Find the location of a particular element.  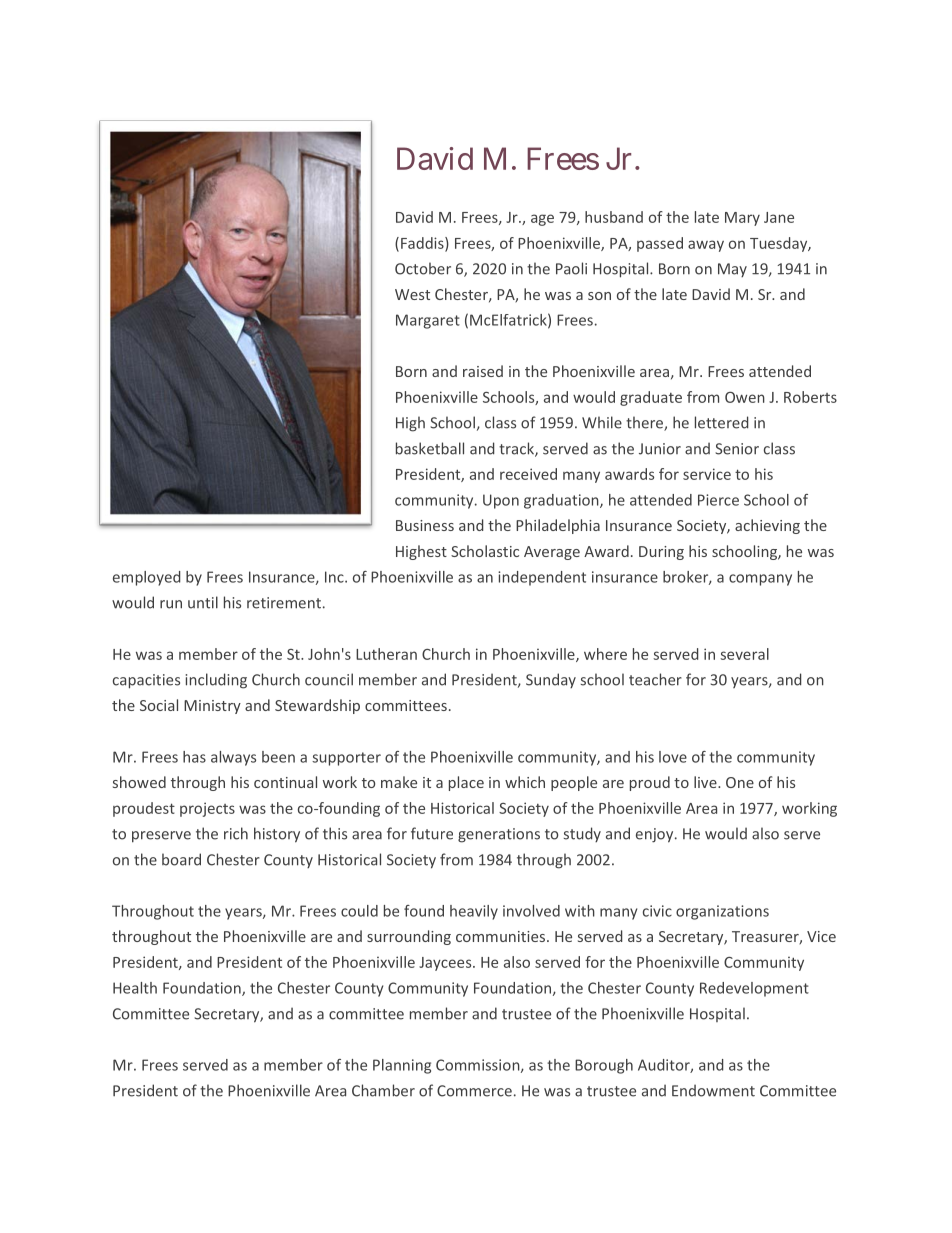

place is located at coordinates (466, 783).
